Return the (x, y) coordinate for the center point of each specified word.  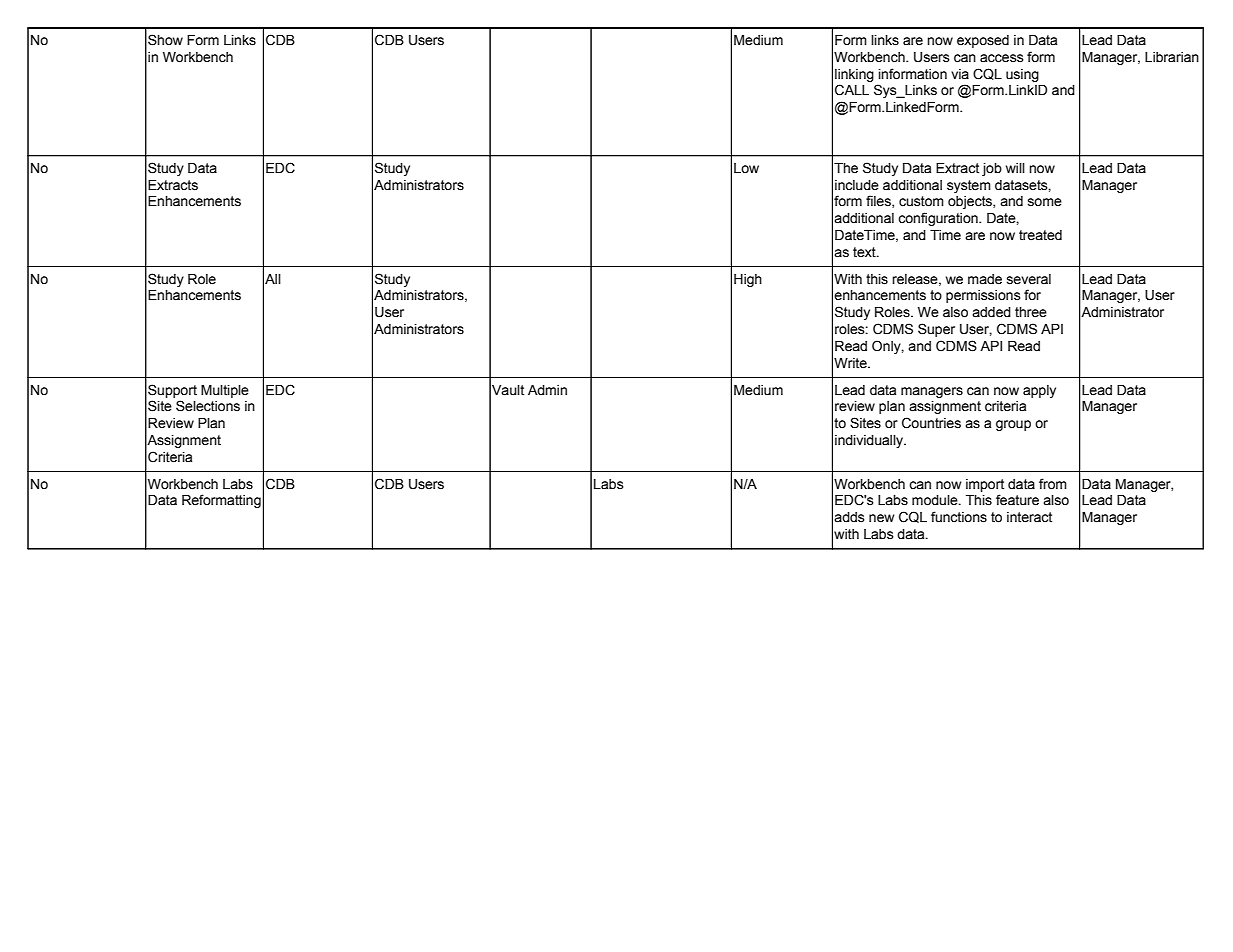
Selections (208, 406)
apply (1039, 391)
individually (870, 441)
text (865, 252)
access (1002, 58)
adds (849, 517)
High (748, 280)
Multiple (225, 391)
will (1015, 168)
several (1029, 279)
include (857, 185)
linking (854, 75)
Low (746, 168)
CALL (852, 90)
